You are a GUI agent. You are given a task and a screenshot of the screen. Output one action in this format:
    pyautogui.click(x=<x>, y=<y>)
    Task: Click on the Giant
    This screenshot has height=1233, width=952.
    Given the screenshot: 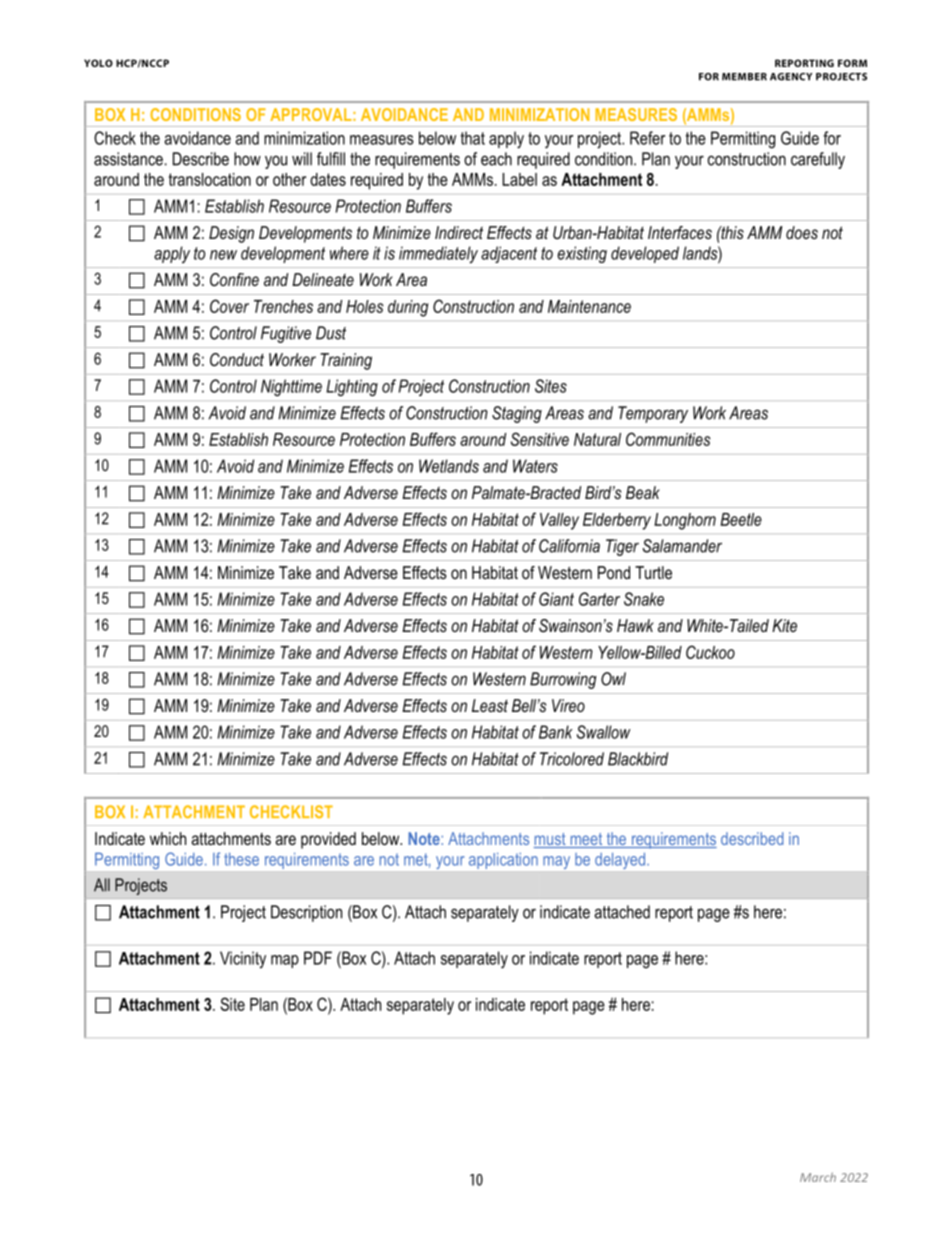 What is the action you would take?
    pyautogui.click(x=556, y=599)
